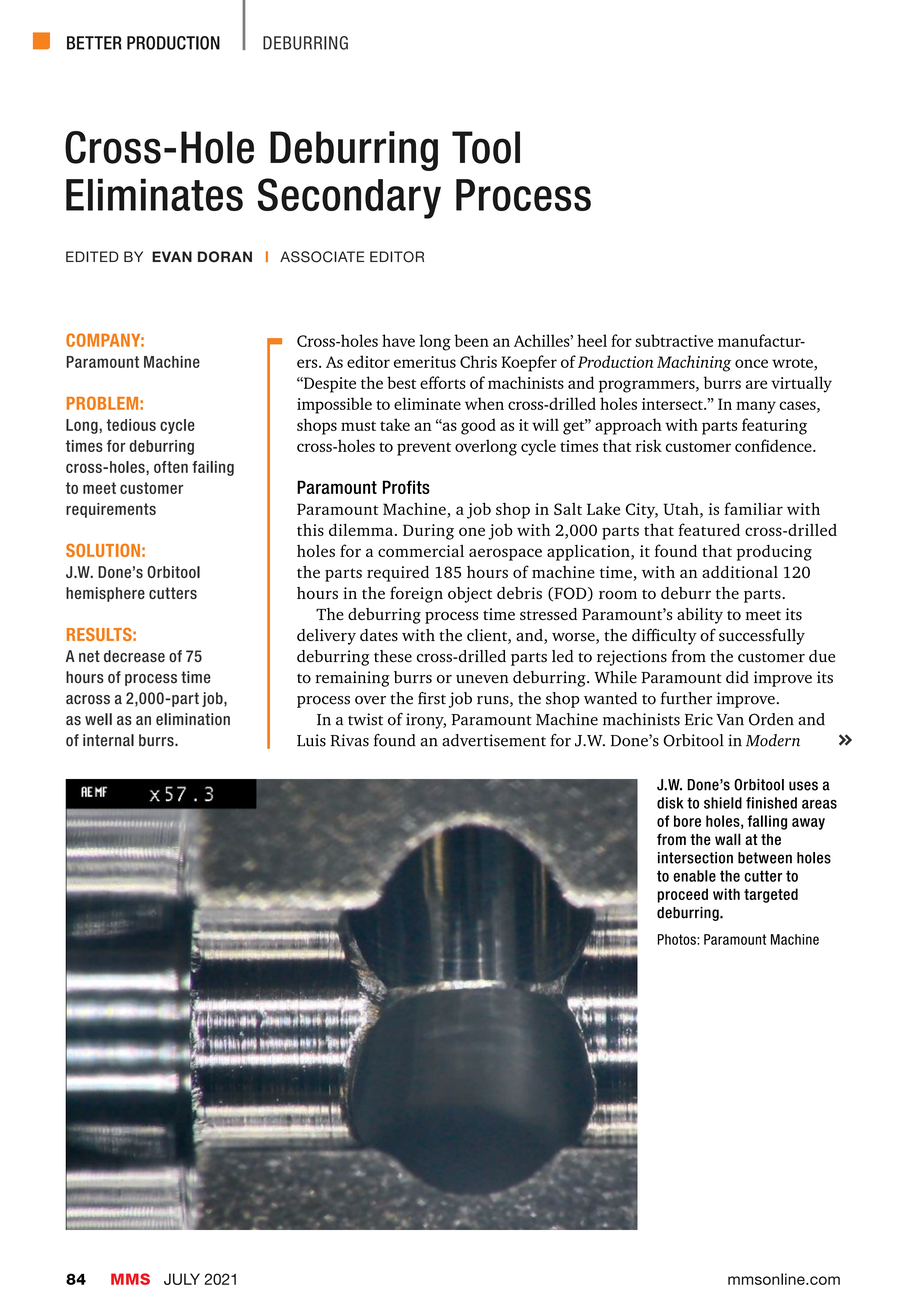  What do you see at coordinates (349, 198) in the document?
I see `Secondary` at bounding box center [349, 198].
